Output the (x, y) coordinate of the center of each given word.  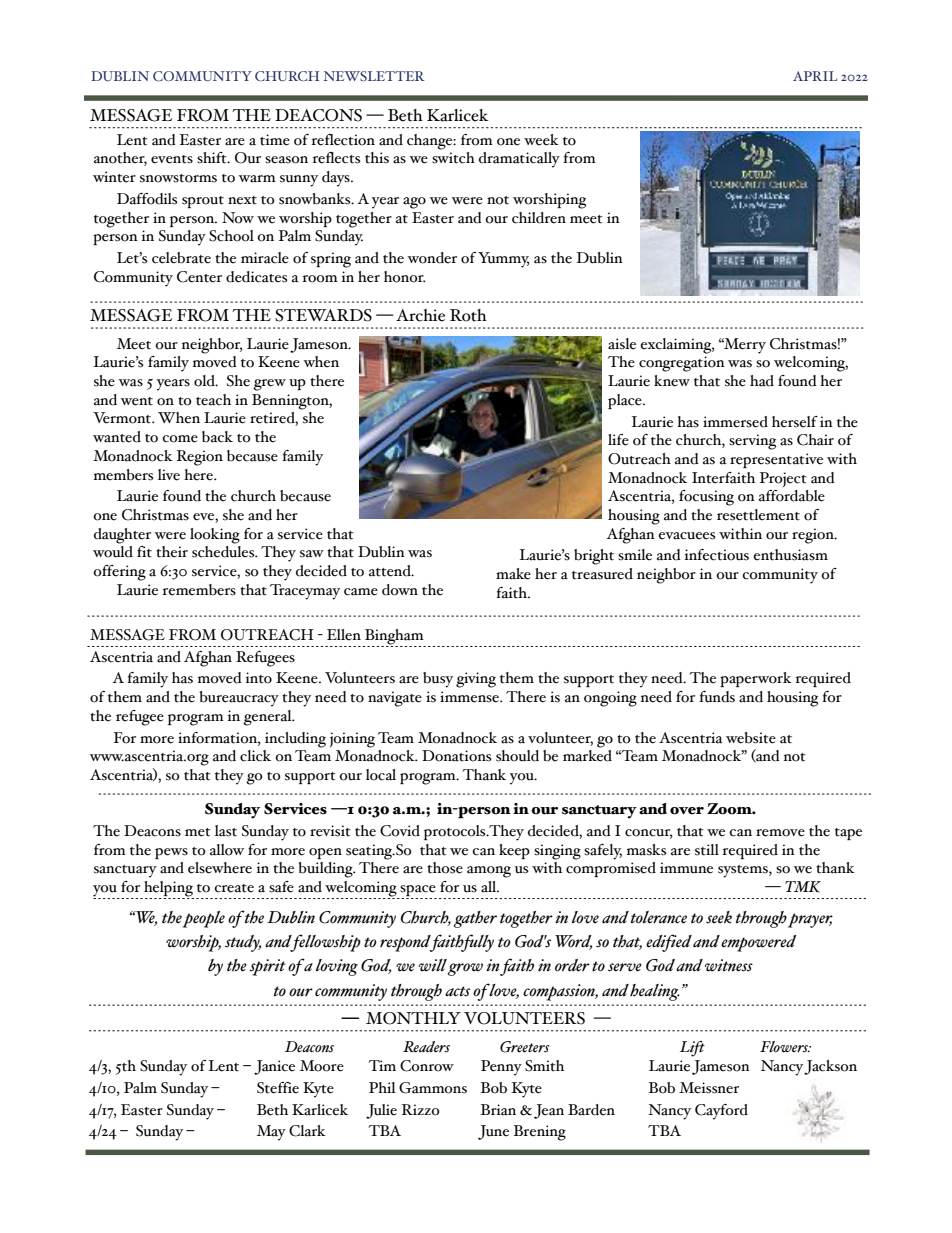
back (217, 437)
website (751, 738)
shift (213, 158)
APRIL (815, 76)
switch (453, 158)
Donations (456, 756)
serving (752, 442)
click (255, 756)
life (618, 440)
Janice (274, 1067)
